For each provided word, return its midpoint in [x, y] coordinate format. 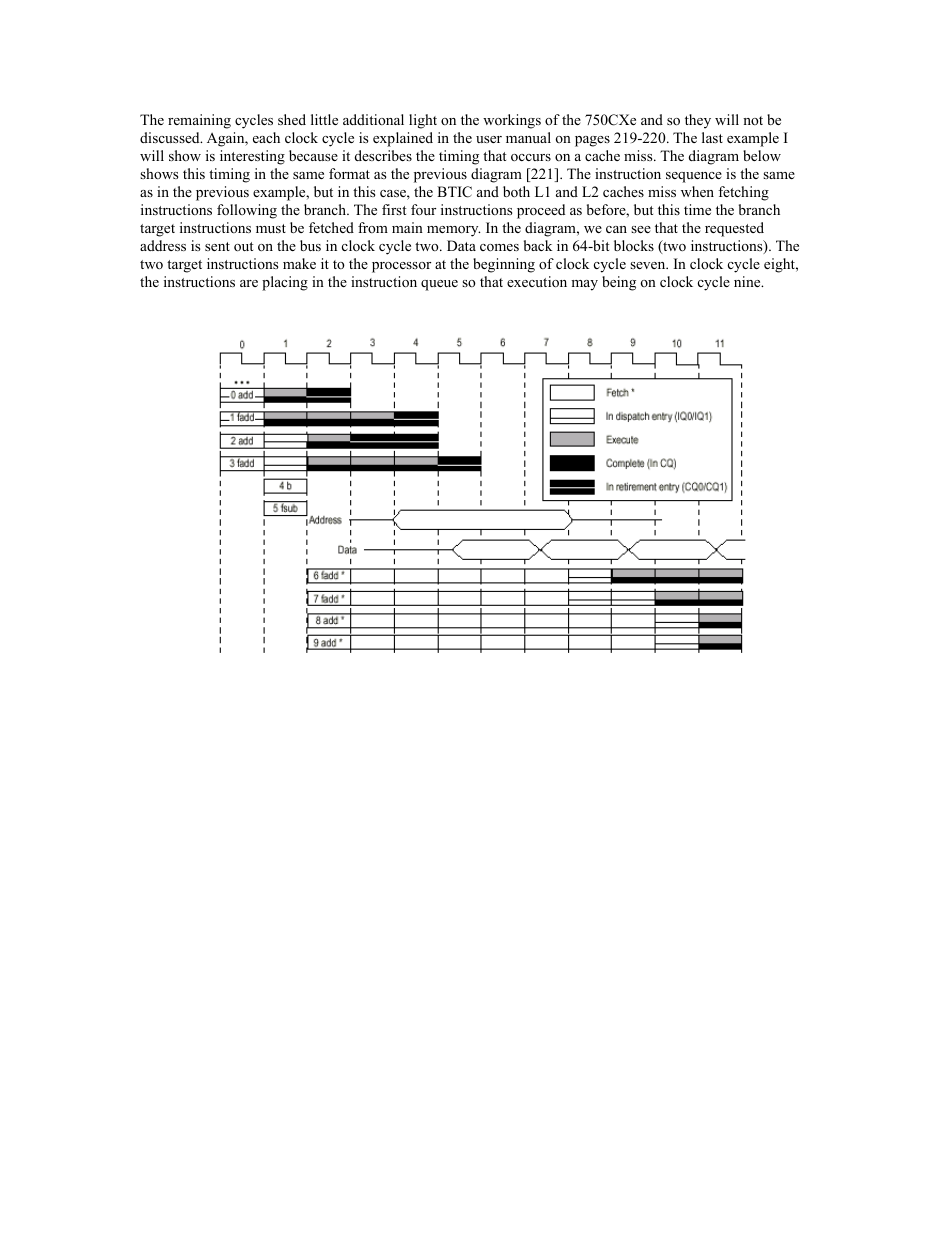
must [271, 228]
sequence [694, 177]
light [423, 121]
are [249, 283]
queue [439, 285]
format [349, 174]
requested [734, 229]
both [516, 191]
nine [748, 281]
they [698, 121]
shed [292, 119]
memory [453, 231]
